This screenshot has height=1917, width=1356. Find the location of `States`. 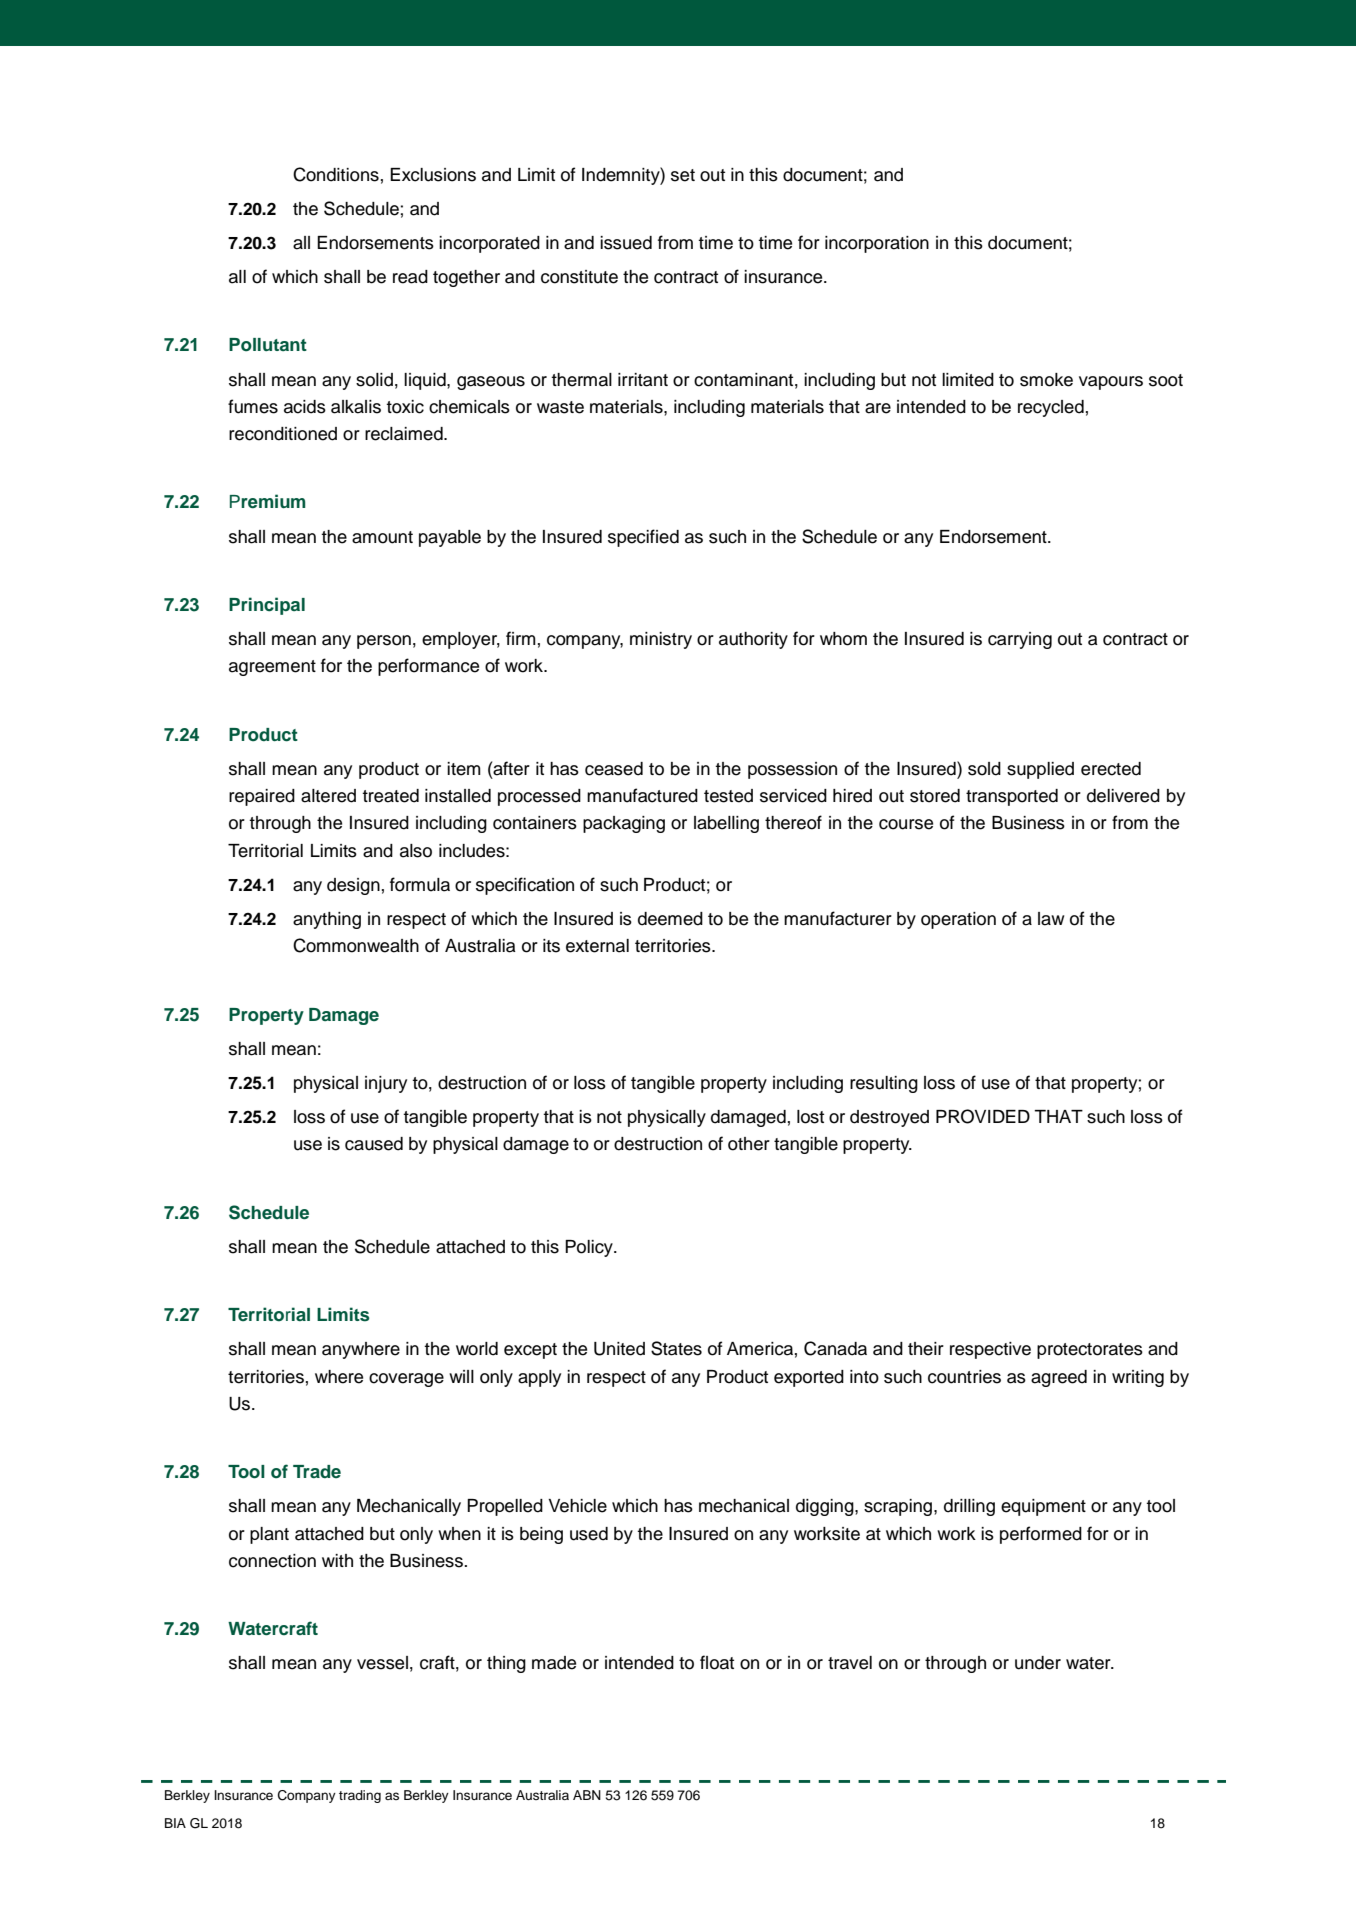

States is located at coordinates (676, 1348).
